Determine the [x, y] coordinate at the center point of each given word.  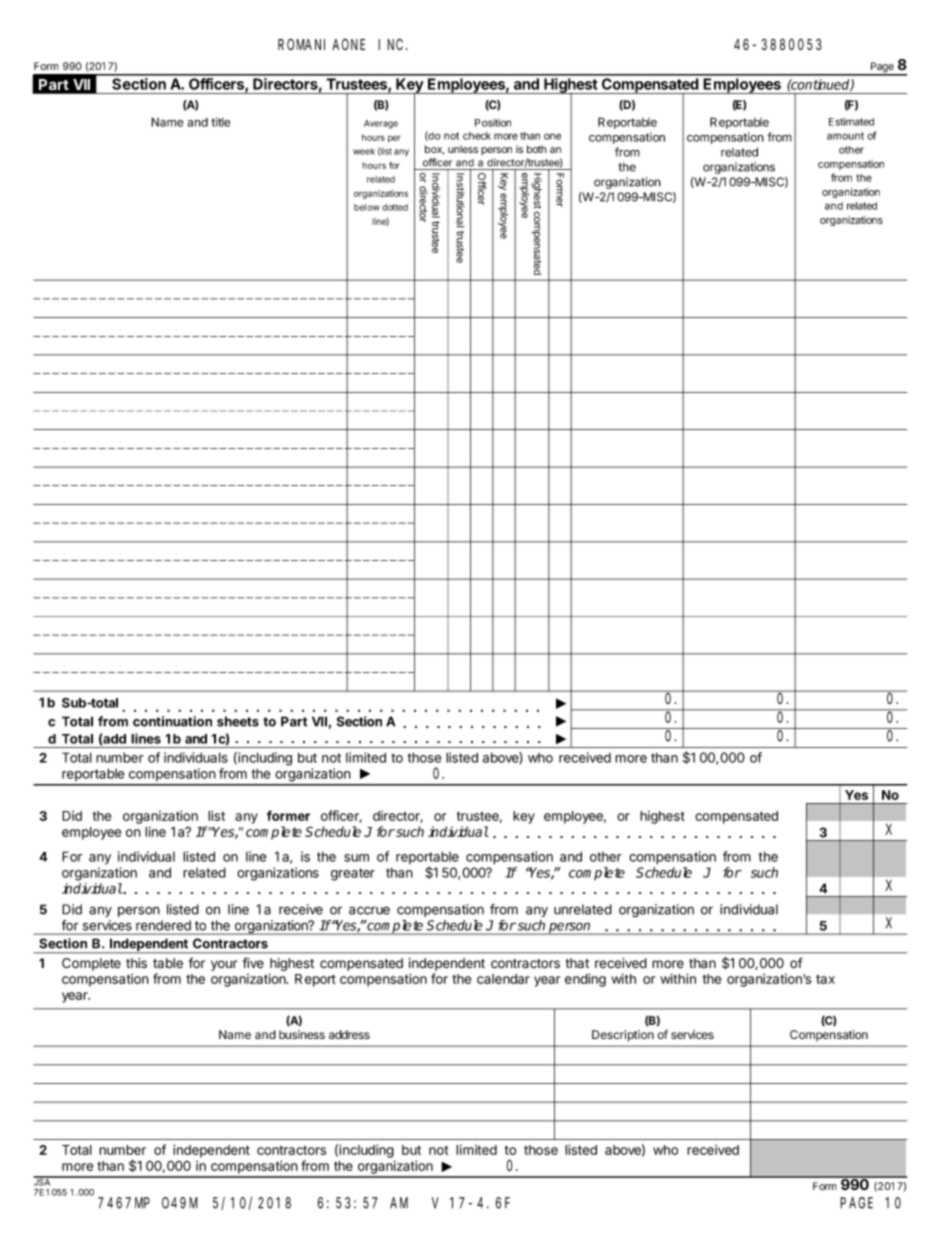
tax [825, 979]
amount [845, 136]
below [367, 207]
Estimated [851, 121]
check [477, 136]
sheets [238, 721]
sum [356, 858]
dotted [395, 207]
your [224, 965]
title [220, 122]
